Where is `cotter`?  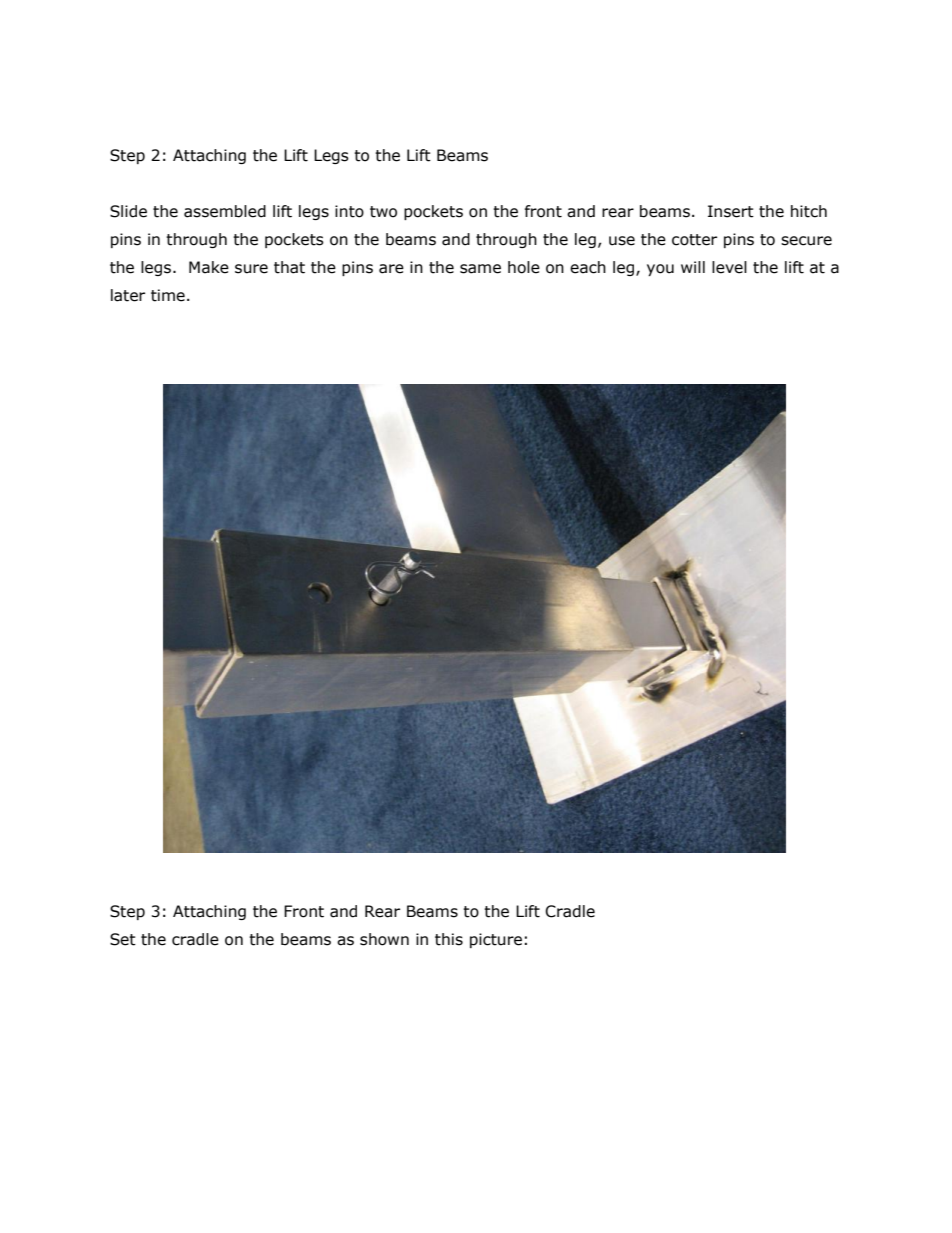
cotter is located at coordinates (694, 240).
